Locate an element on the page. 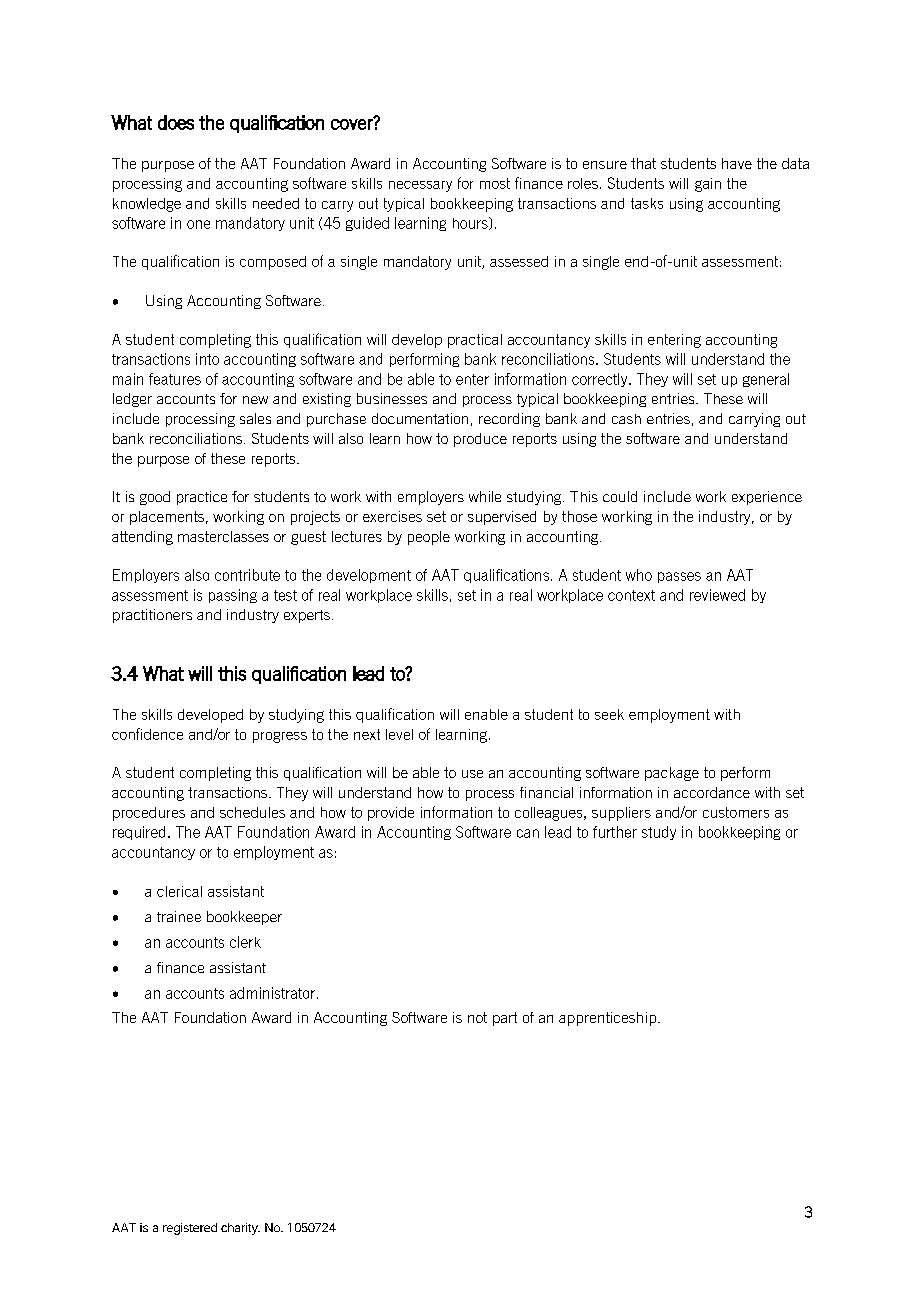 The width and height of the image is (924, 1308). sales is located at coordinates (255, 418).
